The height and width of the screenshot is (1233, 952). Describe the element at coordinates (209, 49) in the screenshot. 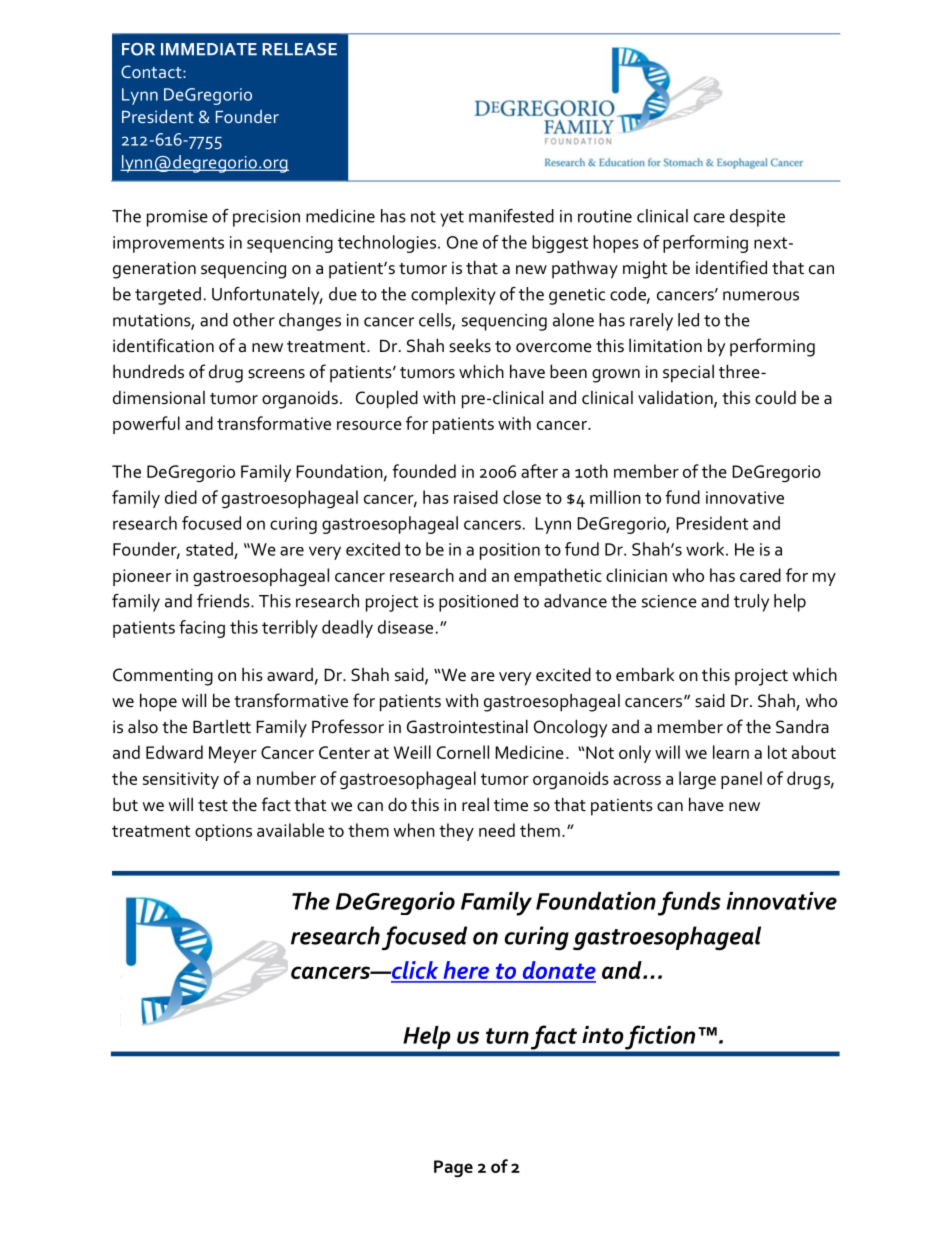

I see `IMMEDIATE` at that location.
